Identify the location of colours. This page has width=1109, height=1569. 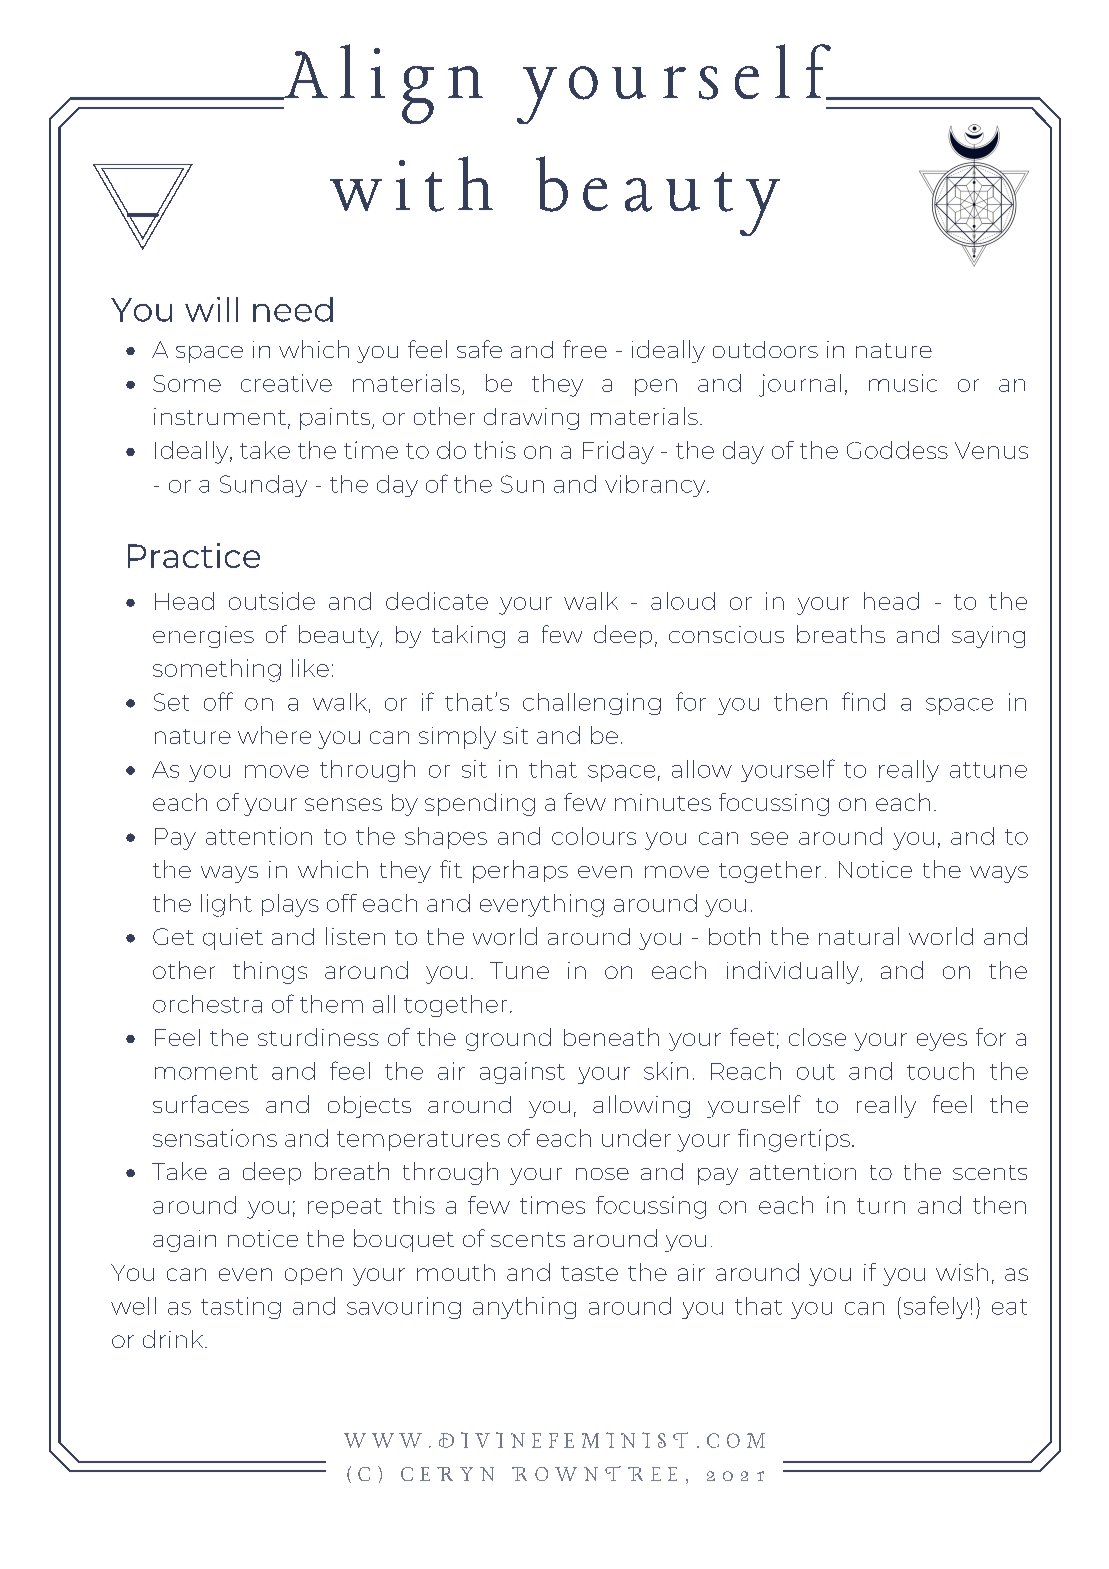
(594, 836).
